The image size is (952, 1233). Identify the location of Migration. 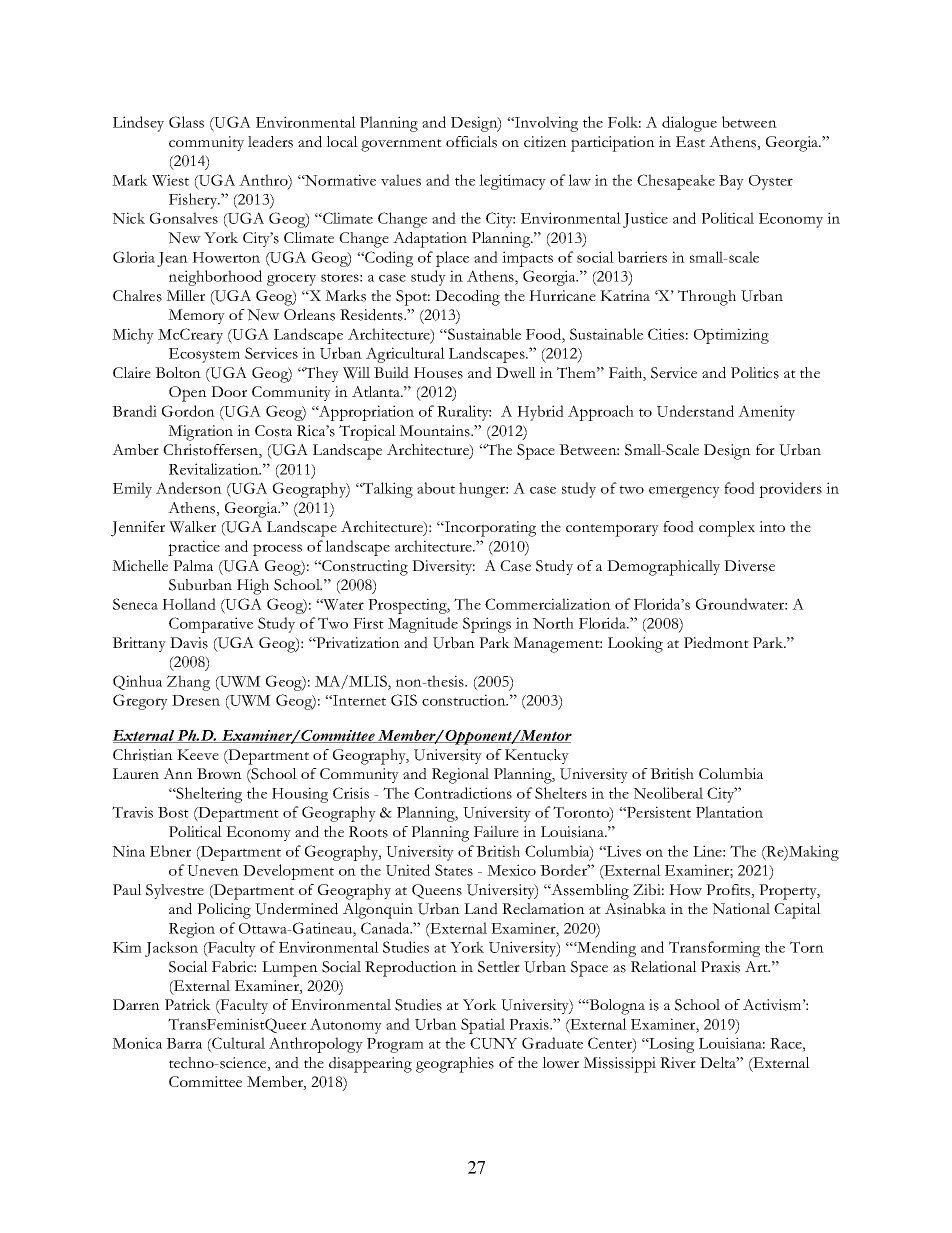
(200, 433).
